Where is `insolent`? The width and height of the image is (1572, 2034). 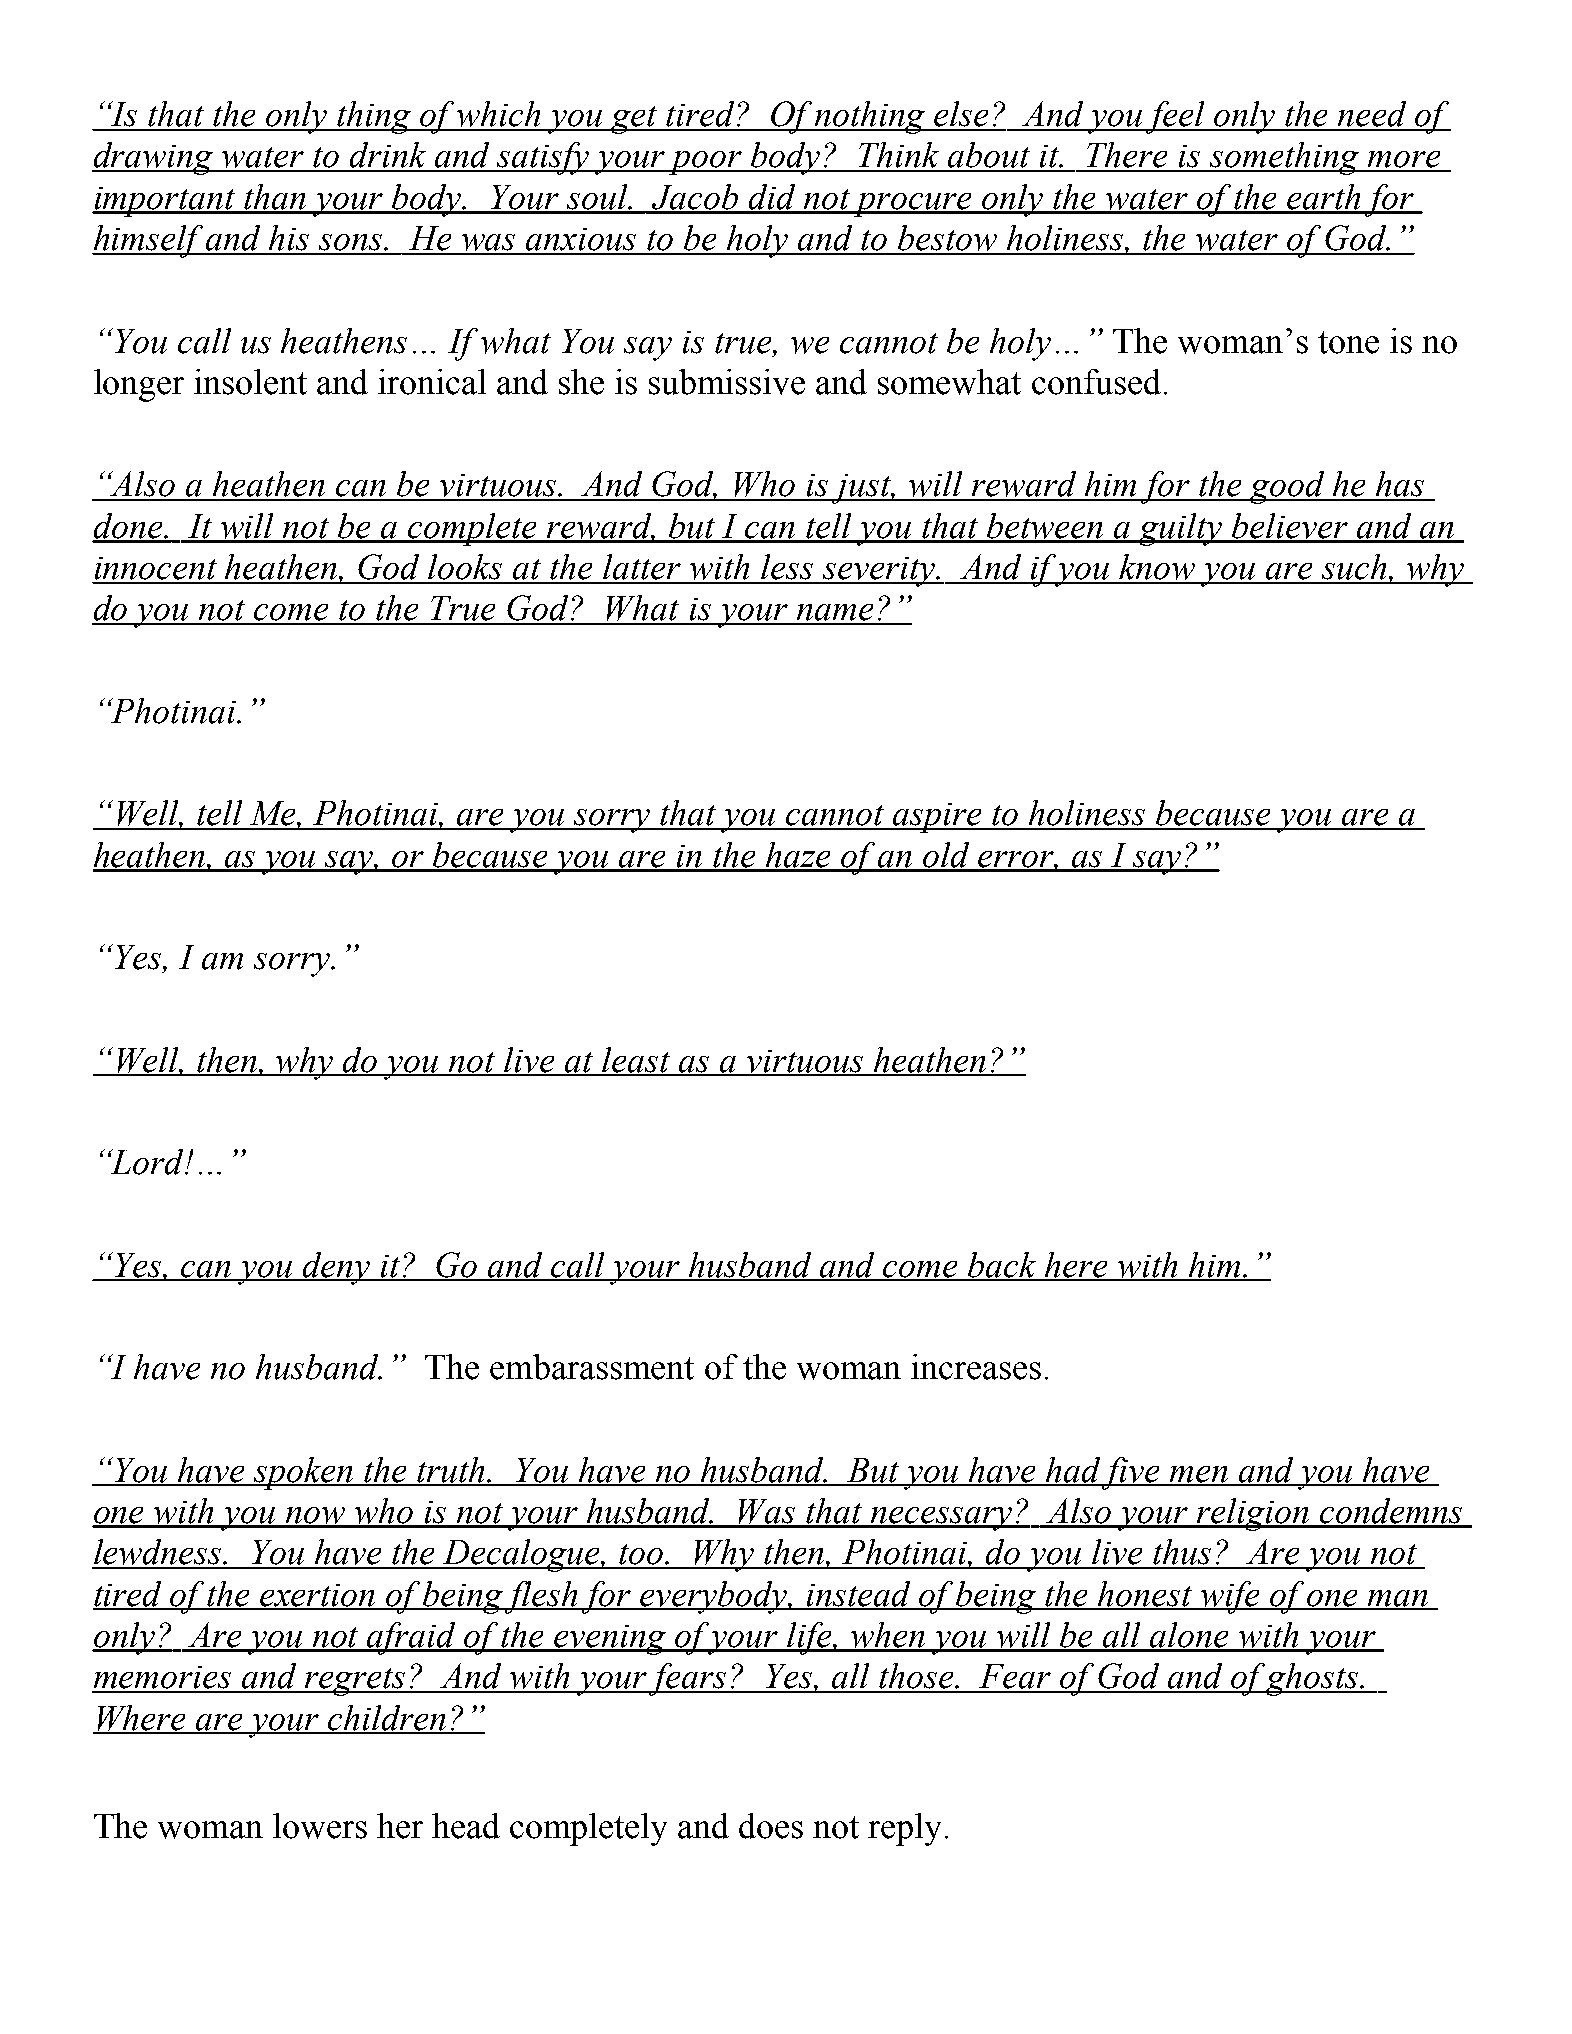
insolent is located at coordinates (250, 382).
